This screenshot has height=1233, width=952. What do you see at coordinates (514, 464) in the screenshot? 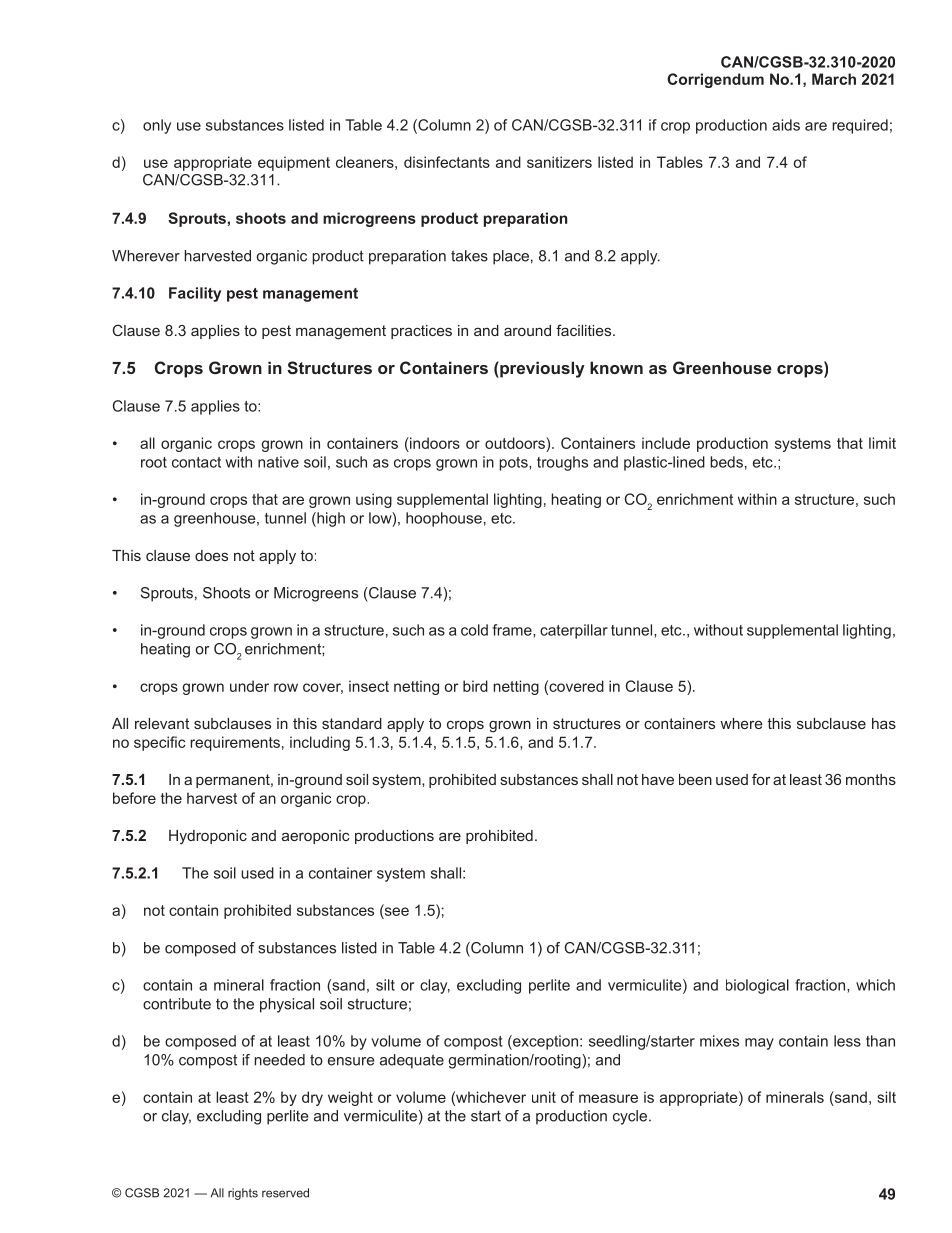
I see `pots` at bounding box center [514, 464].
